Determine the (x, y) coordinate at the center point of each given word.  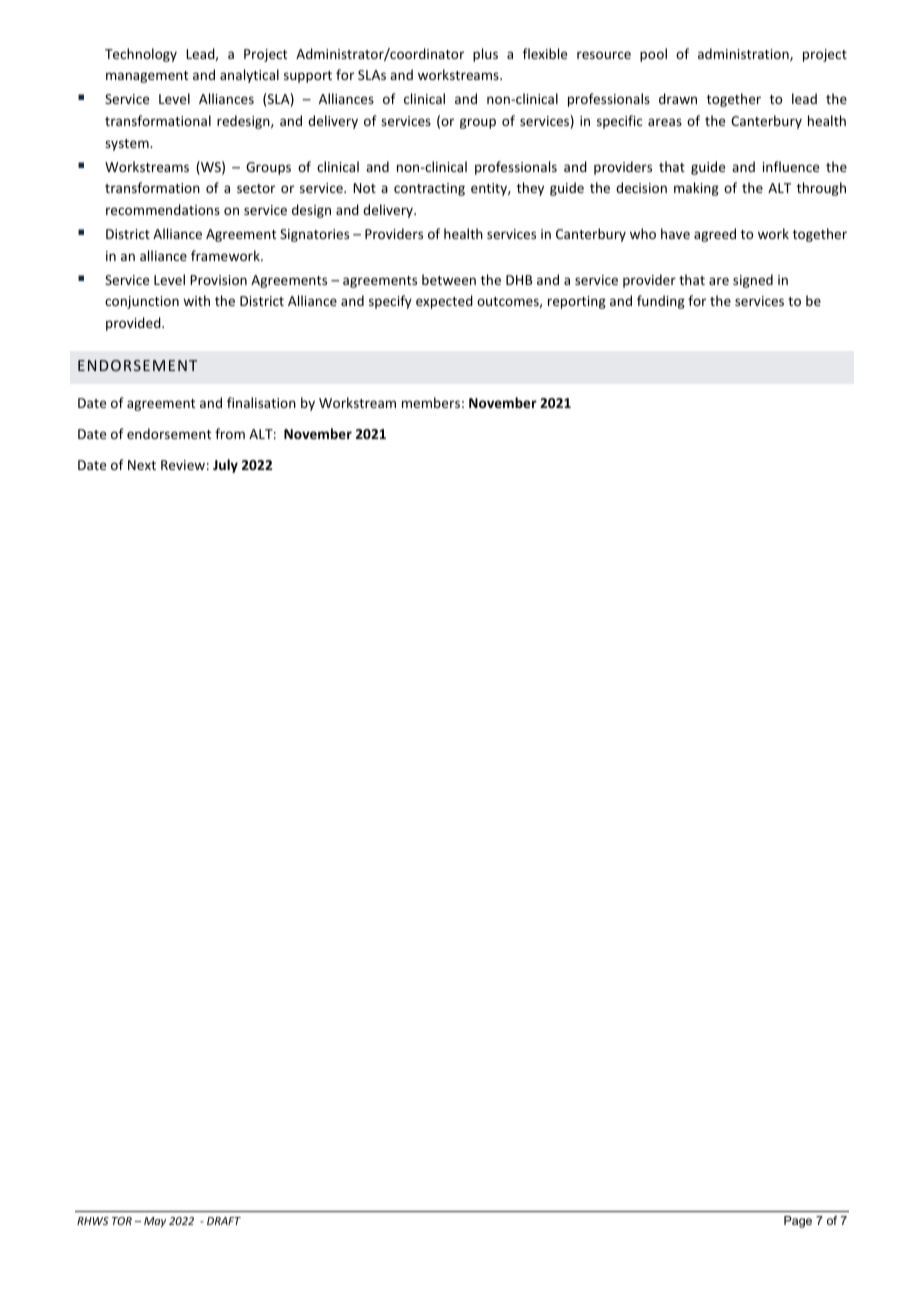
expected (444, 302)
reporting (577, 302)
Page (798, 1222)
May (155, 1222)
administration (744, 54)
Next (142, 465)
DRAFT (224, 1221)
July (225, 466)
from (230, 433)
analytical (249, 76)
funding (661, 302)
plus (485, 55)
